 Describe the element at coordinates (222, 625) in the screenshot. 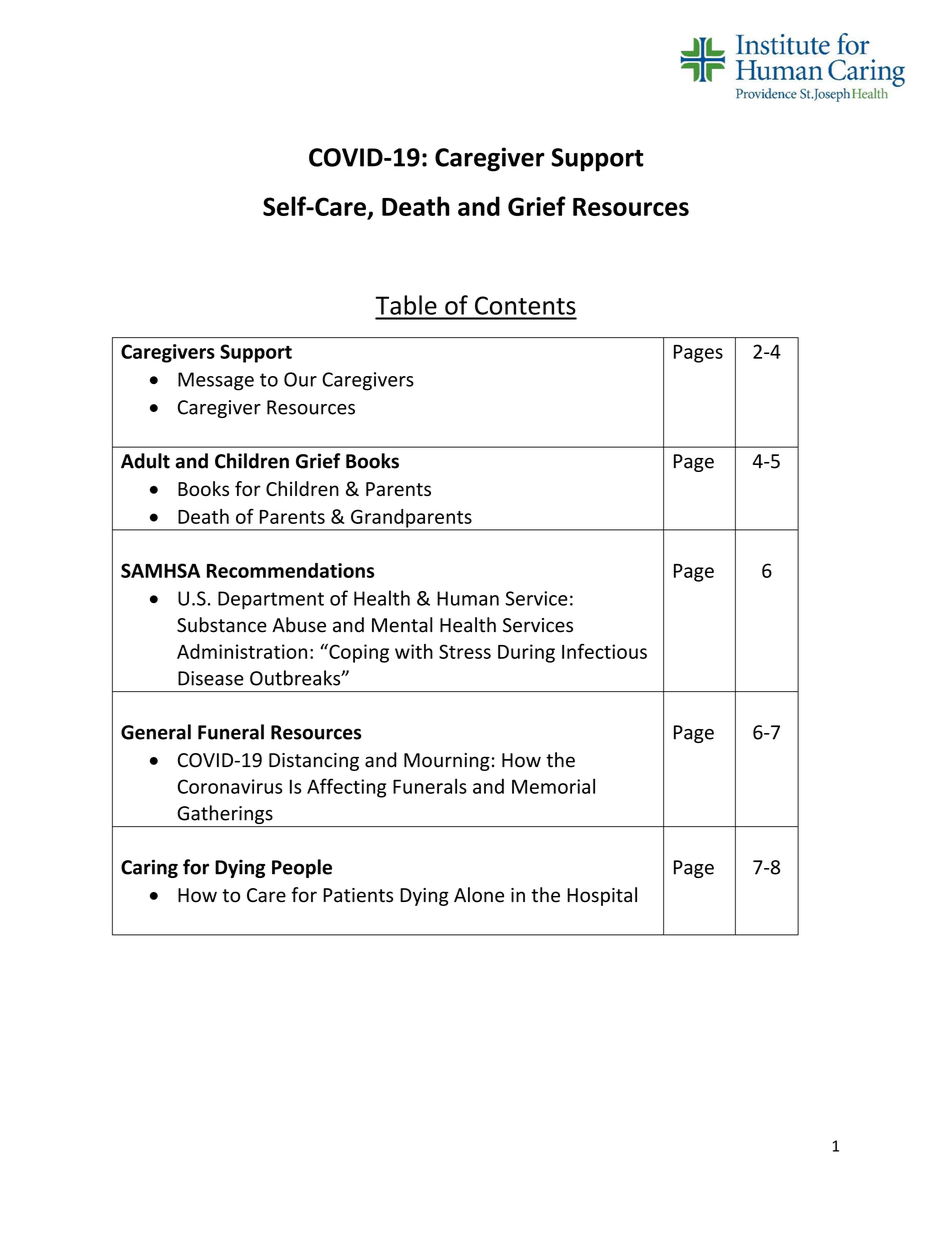

I see `Substance` at that location.
